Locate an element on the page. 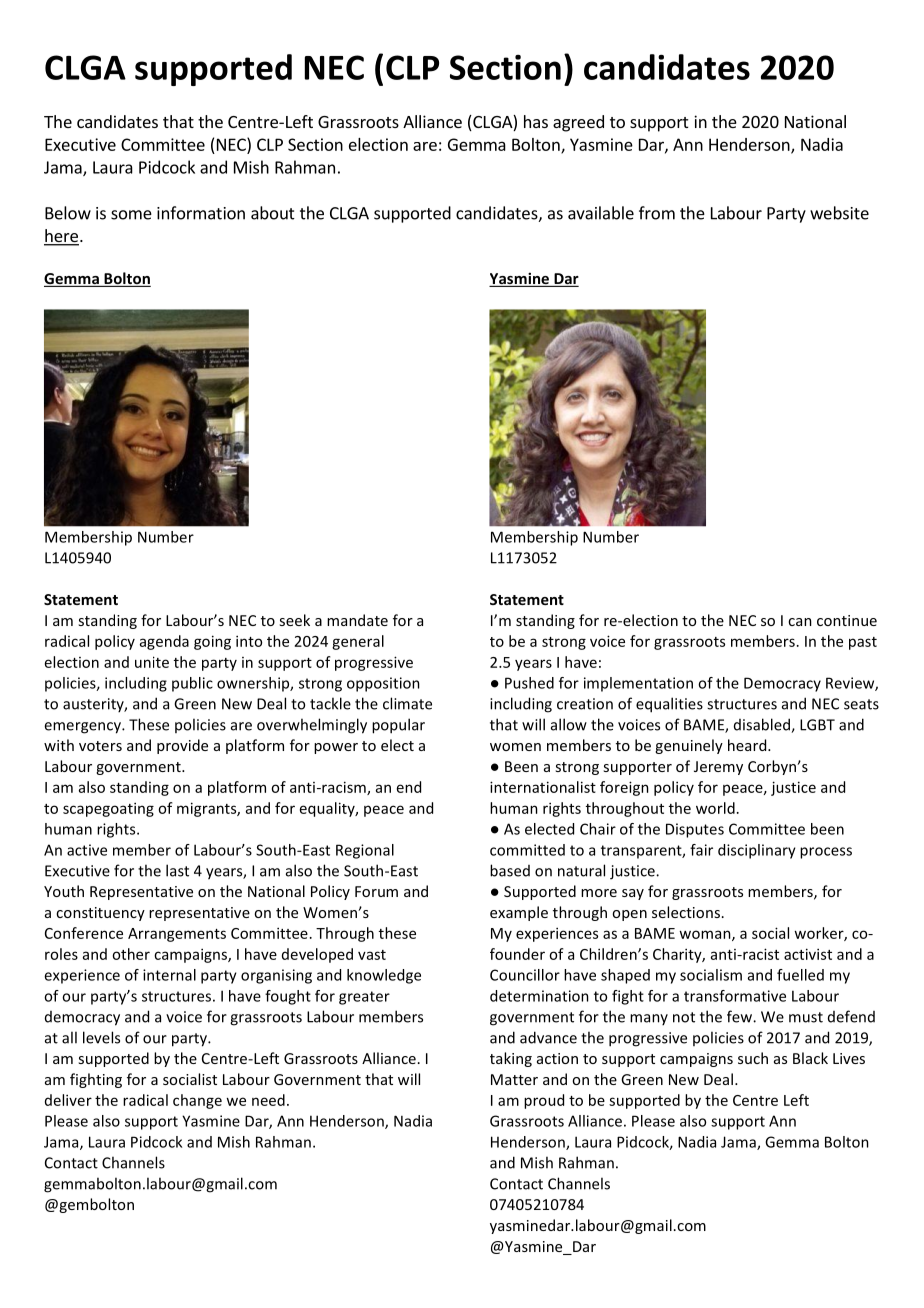  taking is located at coordinates (511, 1059).
